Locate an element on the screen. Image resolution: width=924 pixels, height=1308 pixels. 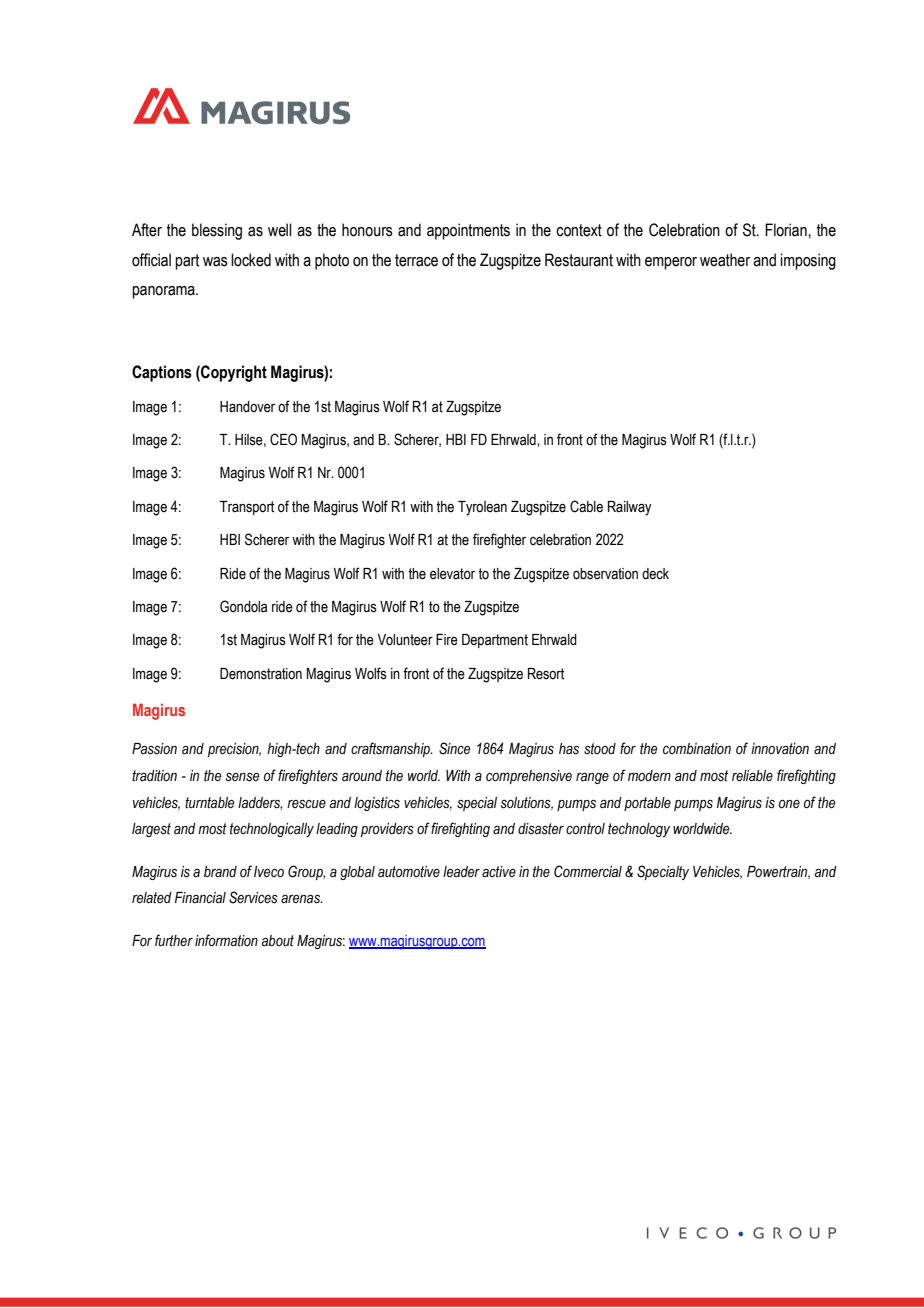
Transport is located at coordinates (247, 508).
